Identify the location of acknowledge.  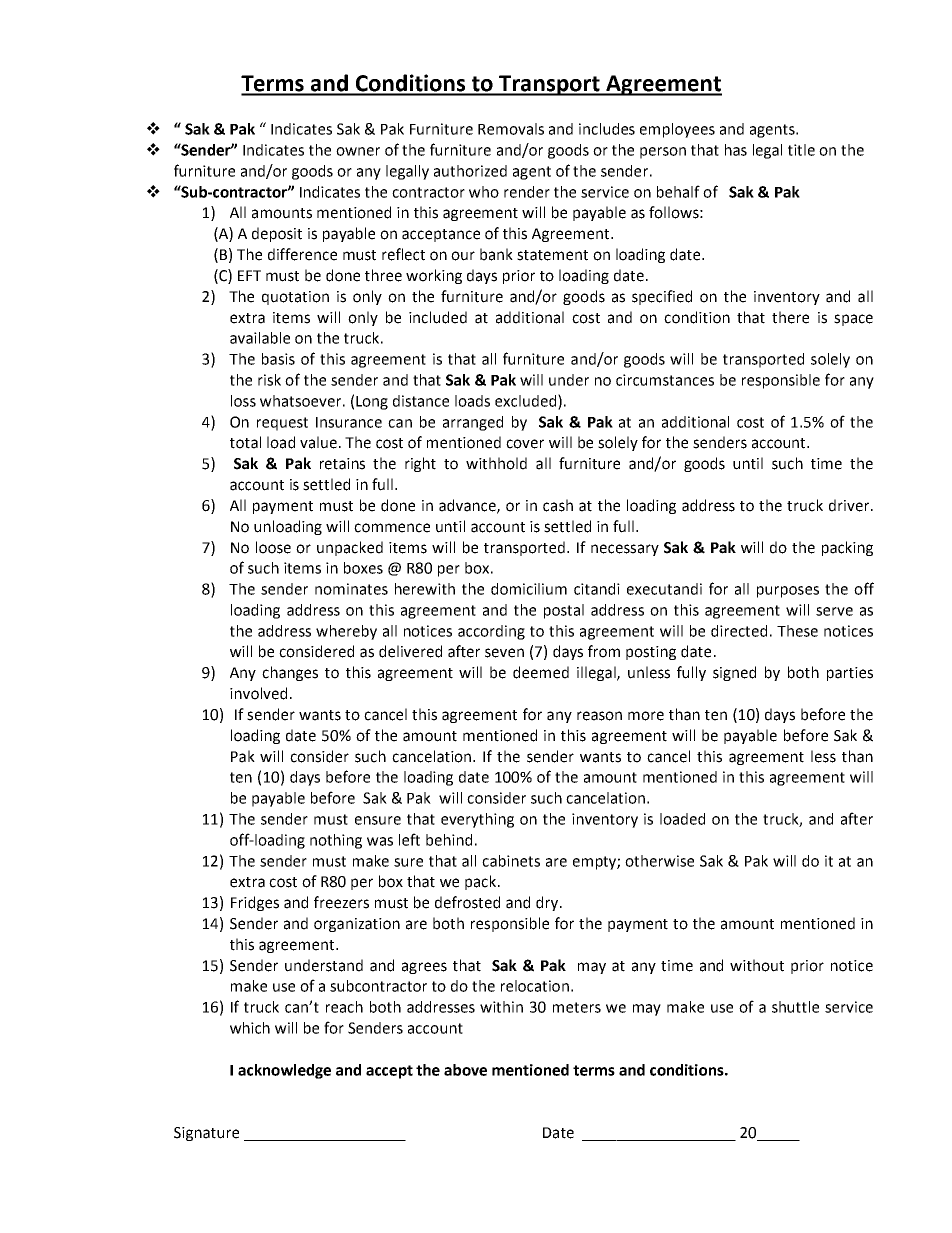
(284, 1071).
